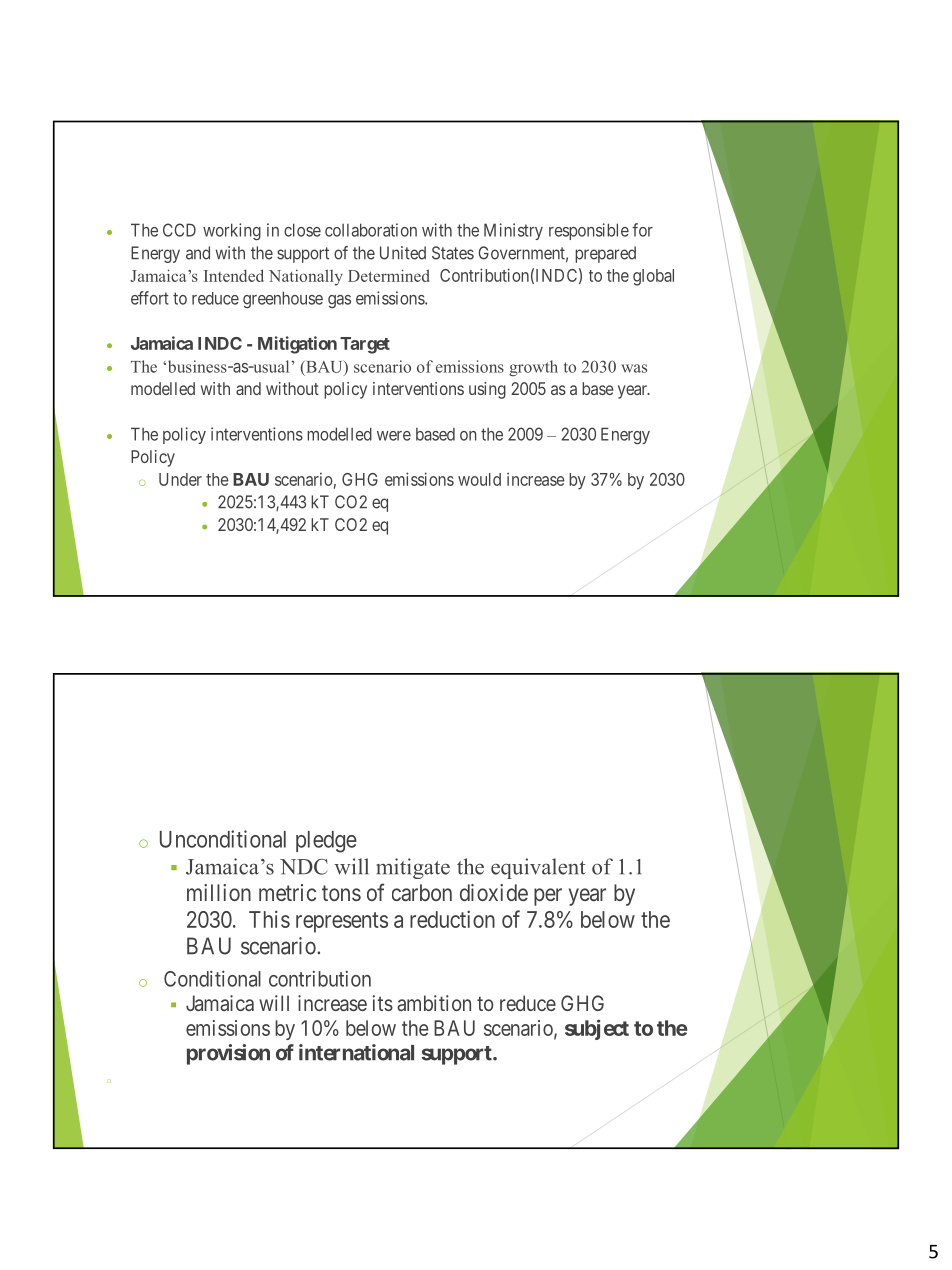 Image resolution: width=952 pixels, height=1270 pixels. What do you see at coordinates (479, 479) in the screenshot?
I see `would` at bounding box center [479, 479].
